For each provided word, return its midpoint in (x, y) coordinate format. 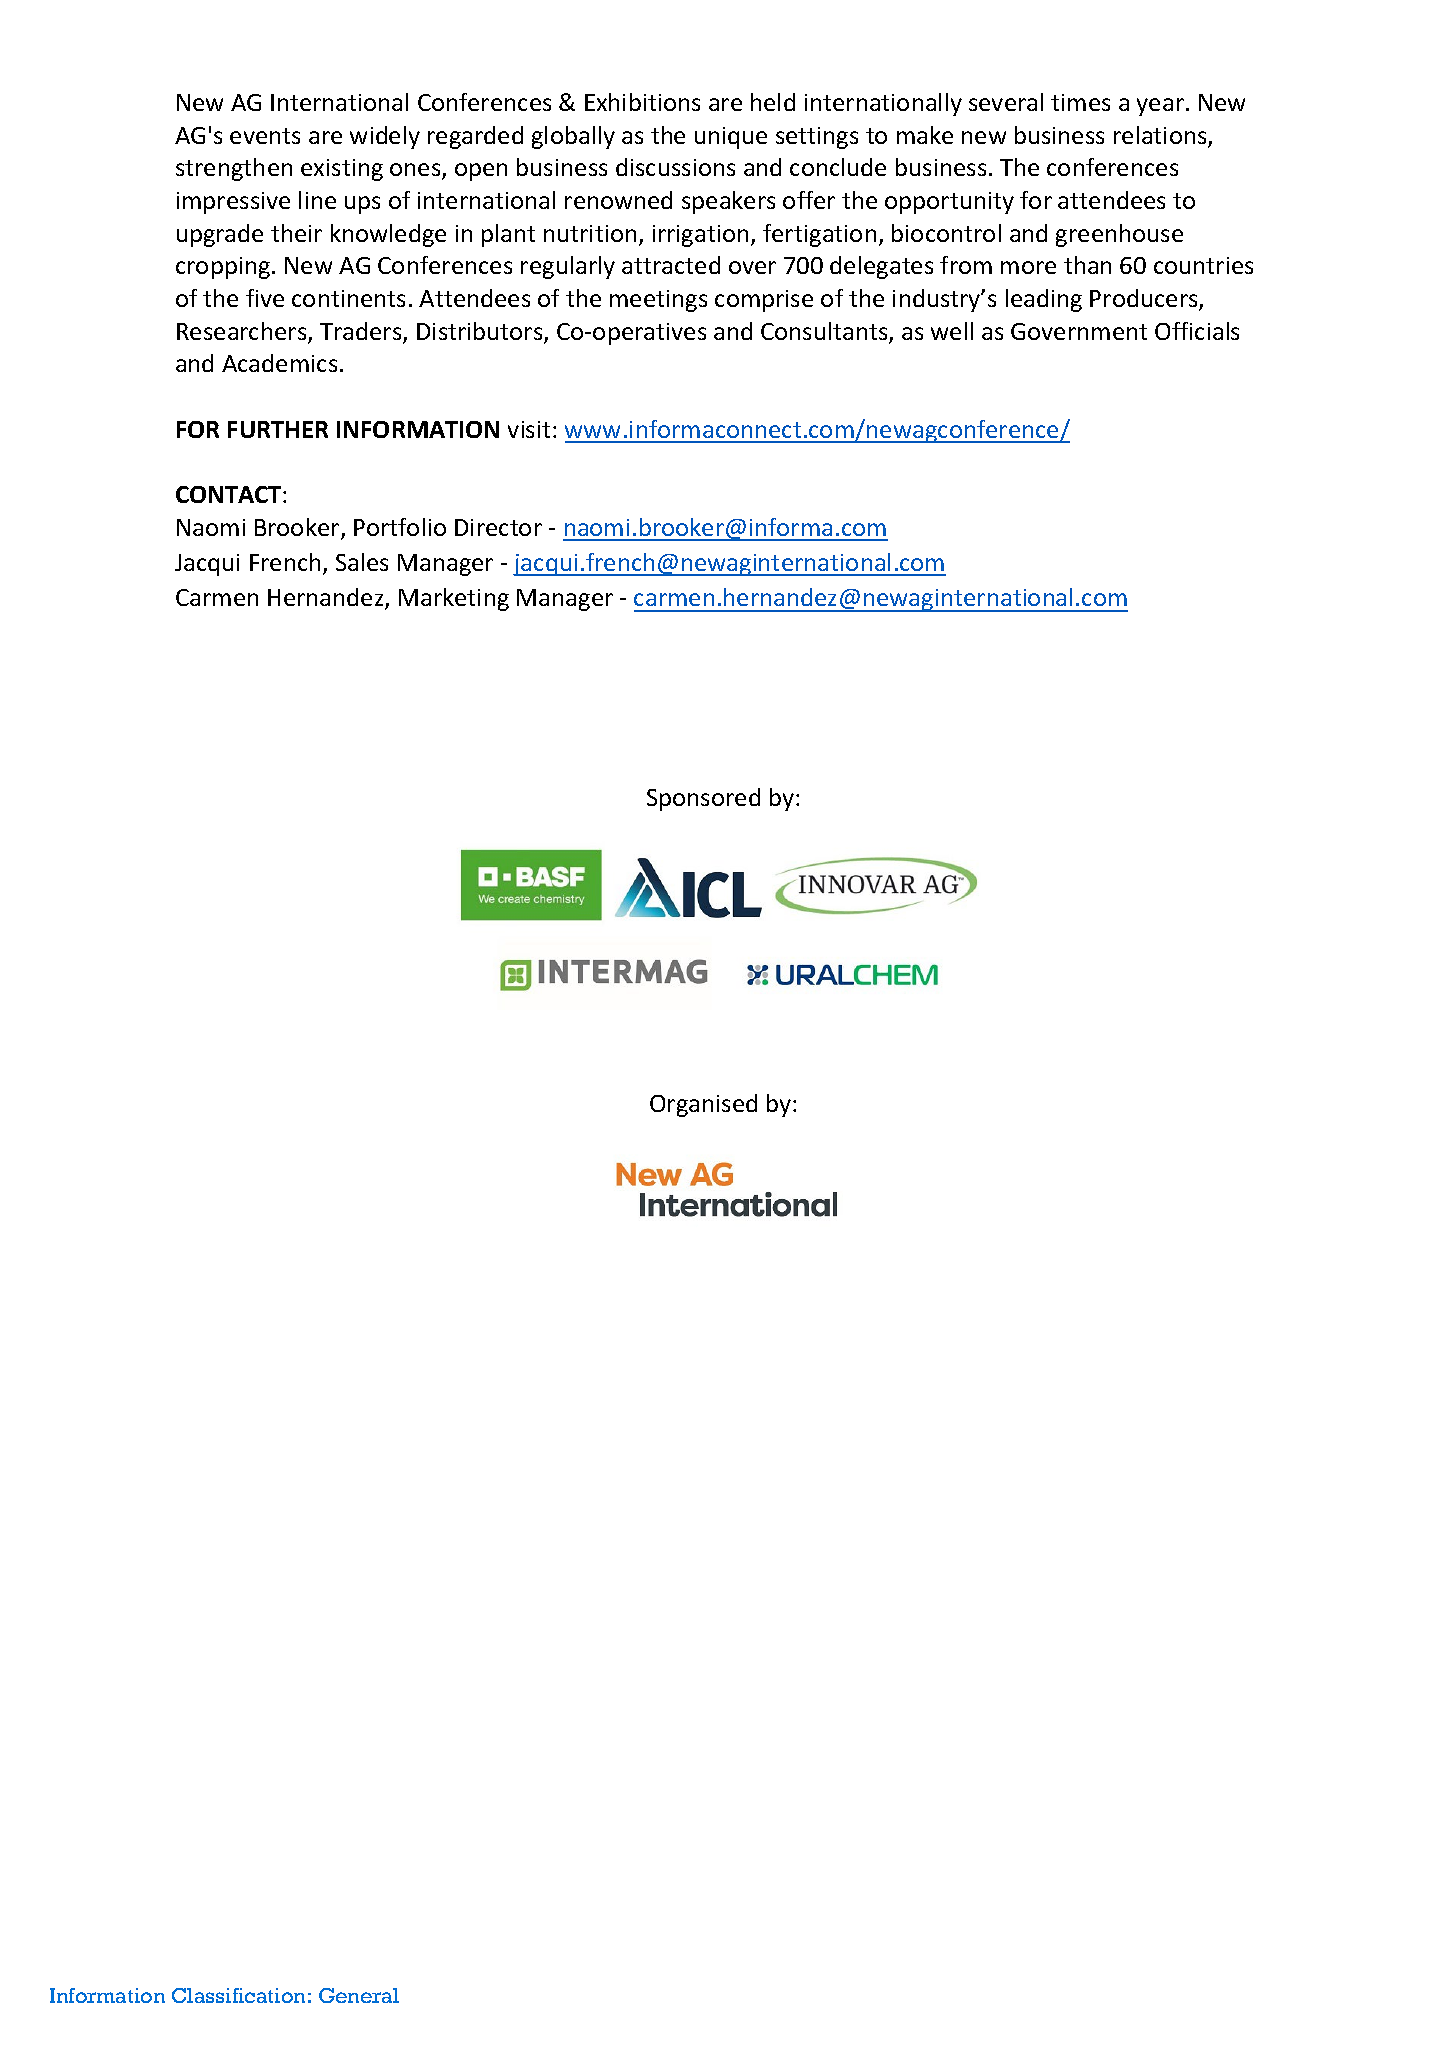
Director (498, 527)
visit (529, 429)
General (359, 1995)
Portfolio (400, 527)
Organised (703, 1105)
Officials (1197, 331)
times (1080, 102)
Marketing (454, 599)
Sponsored (703, 799)
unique (731, 138)
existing (342, 170)
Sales (362, 562)
